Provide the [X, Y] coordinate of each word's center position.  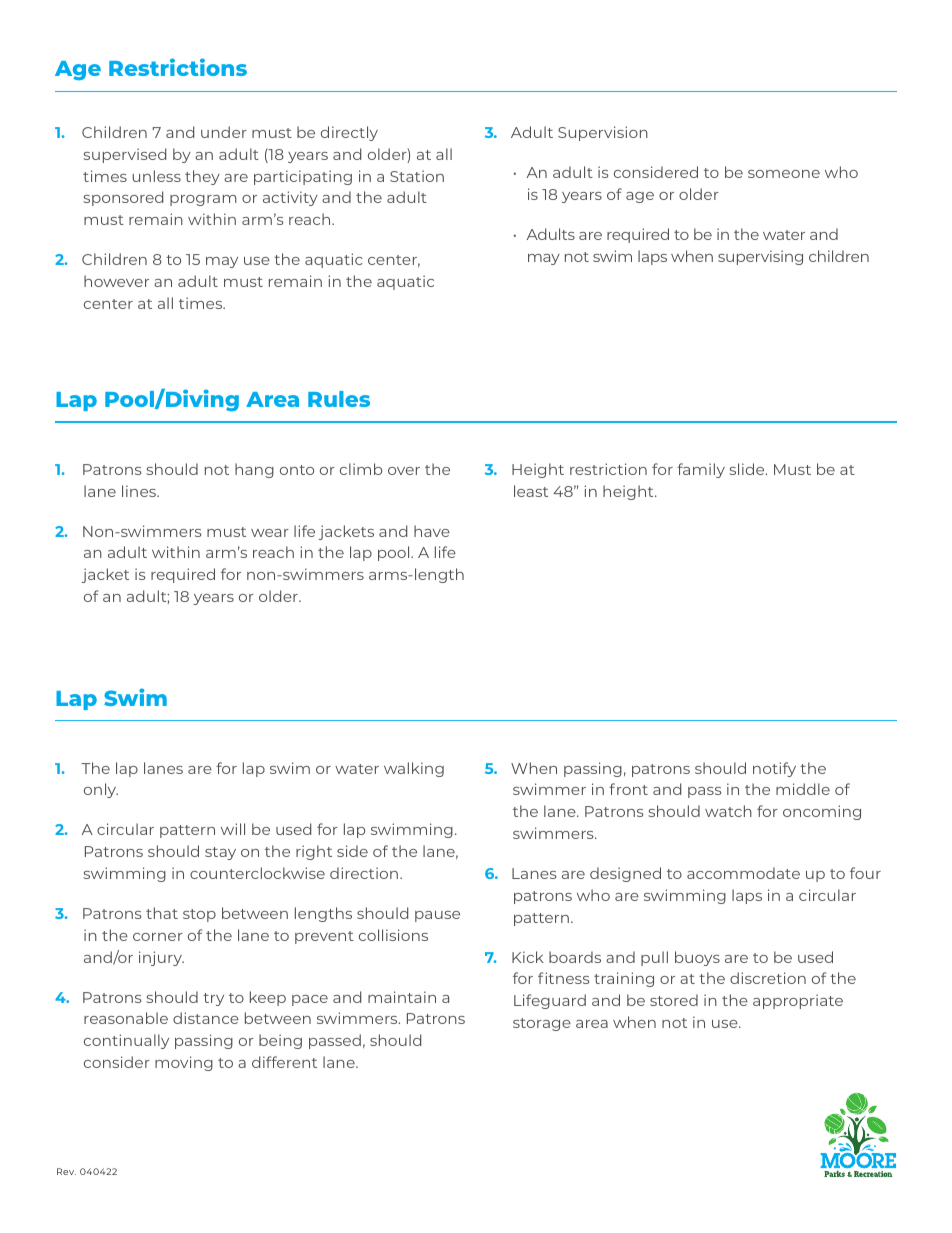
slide [748, 469]
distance [206, 1018]
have [432, 531]
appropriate [798, 1001]
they [202, 177]
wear [270, 533]
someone [784, 174]
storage [542, 1024]
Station [417, 176]
